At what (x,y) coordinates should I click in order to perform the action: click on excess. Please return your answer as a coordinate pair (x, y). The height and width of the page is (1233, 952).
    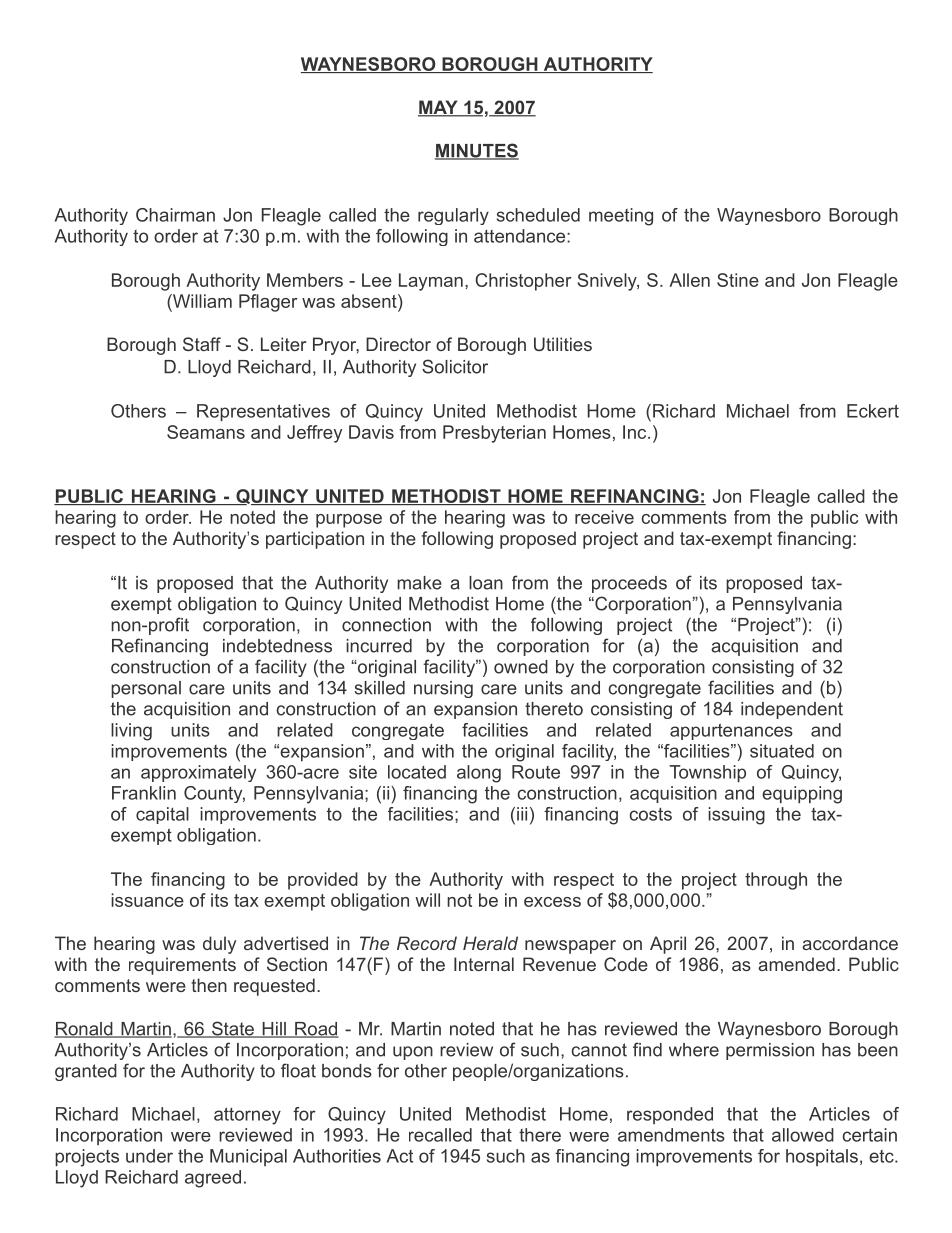
    Looking at the image, I should click on (552, 902).
